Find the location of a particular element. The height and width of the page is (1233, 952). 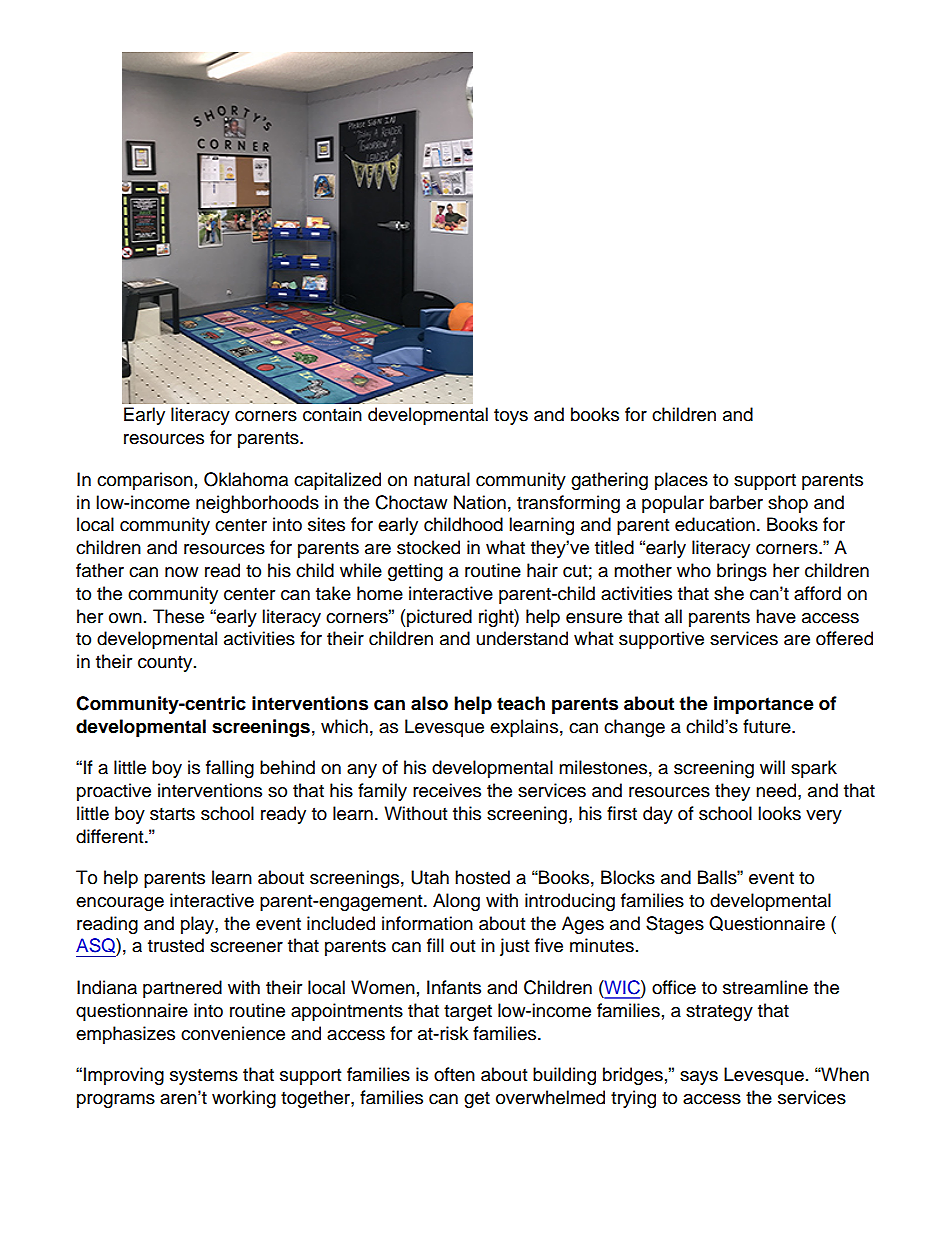

places is located at coordinates (681, 481).
